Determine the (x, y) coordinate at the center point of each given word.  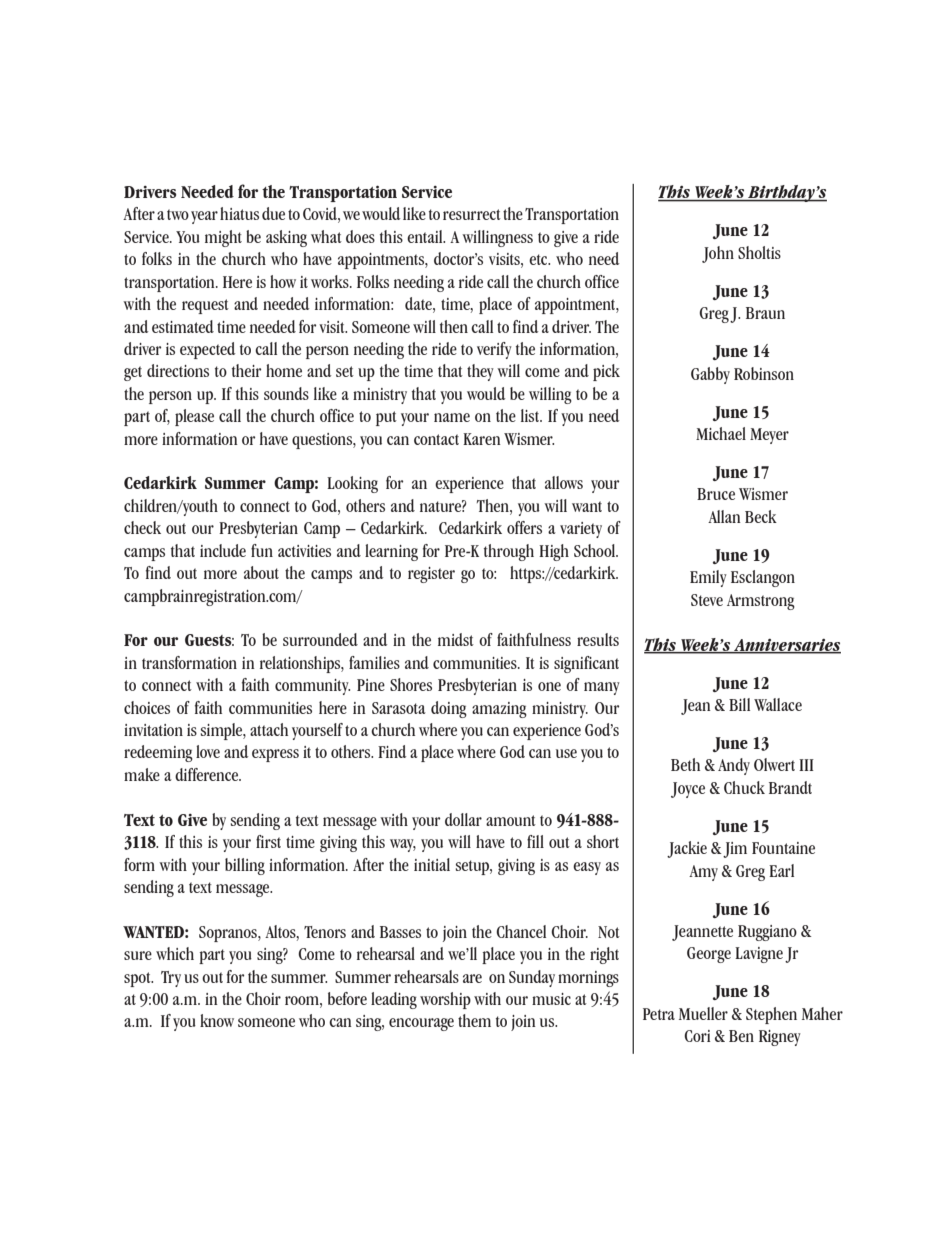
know (217, 1020)
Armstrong (761, 602)
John (718, 254)
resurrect (472, 214)
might (223, 238)
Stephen (771, 1015)
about (261, 572)
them (474, 1020)
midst (456, 639)
